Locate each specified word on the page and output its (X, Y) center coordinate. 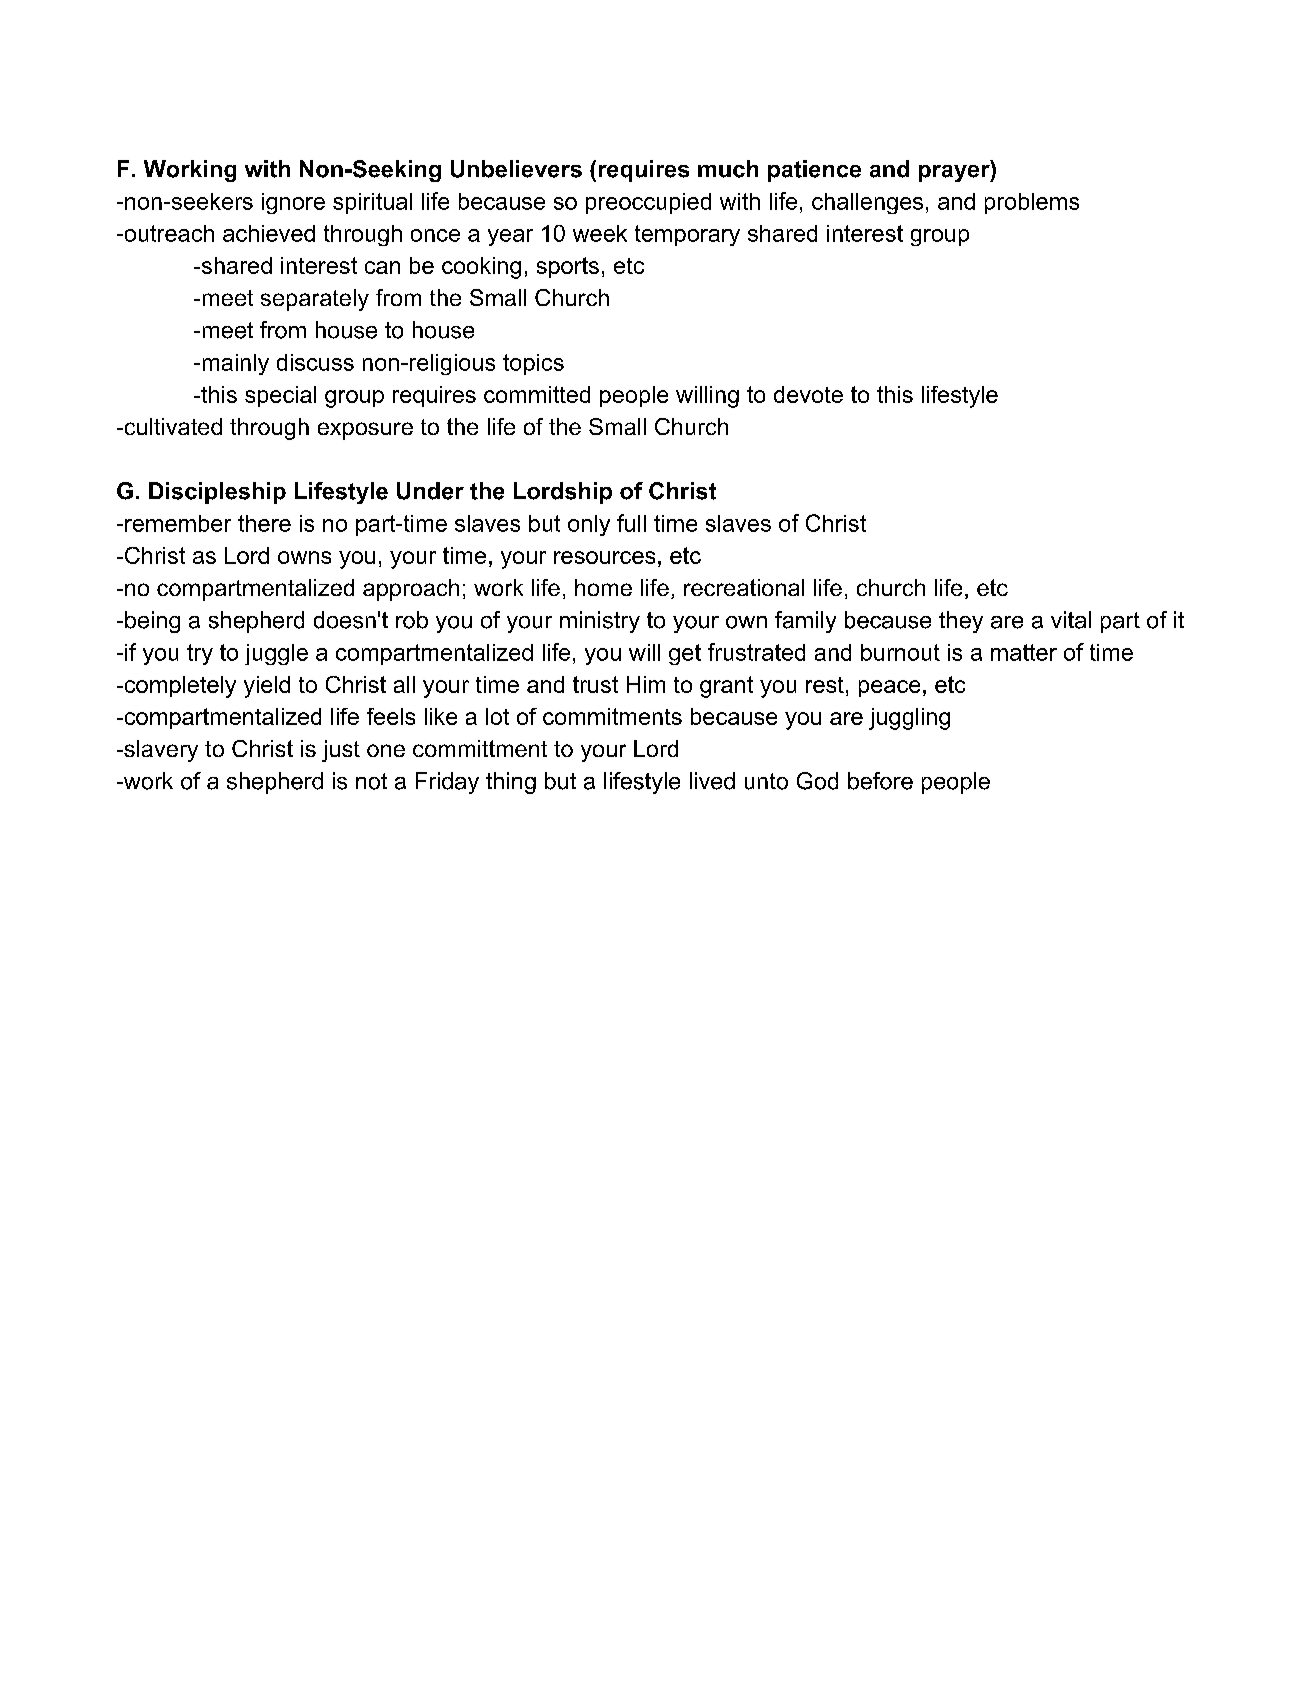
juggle (276, 654)
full (631, 523)
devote (808, 394)
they (961, 622)
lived (712, 781)
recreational (744, 587)
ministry (600, 622)
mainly (236, 364)
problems (1032, 203)
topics (533, 364)
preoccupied (648, 203)
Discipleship (217, 493)
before (880, 781)
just (341, 751)
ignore (293, 203)
